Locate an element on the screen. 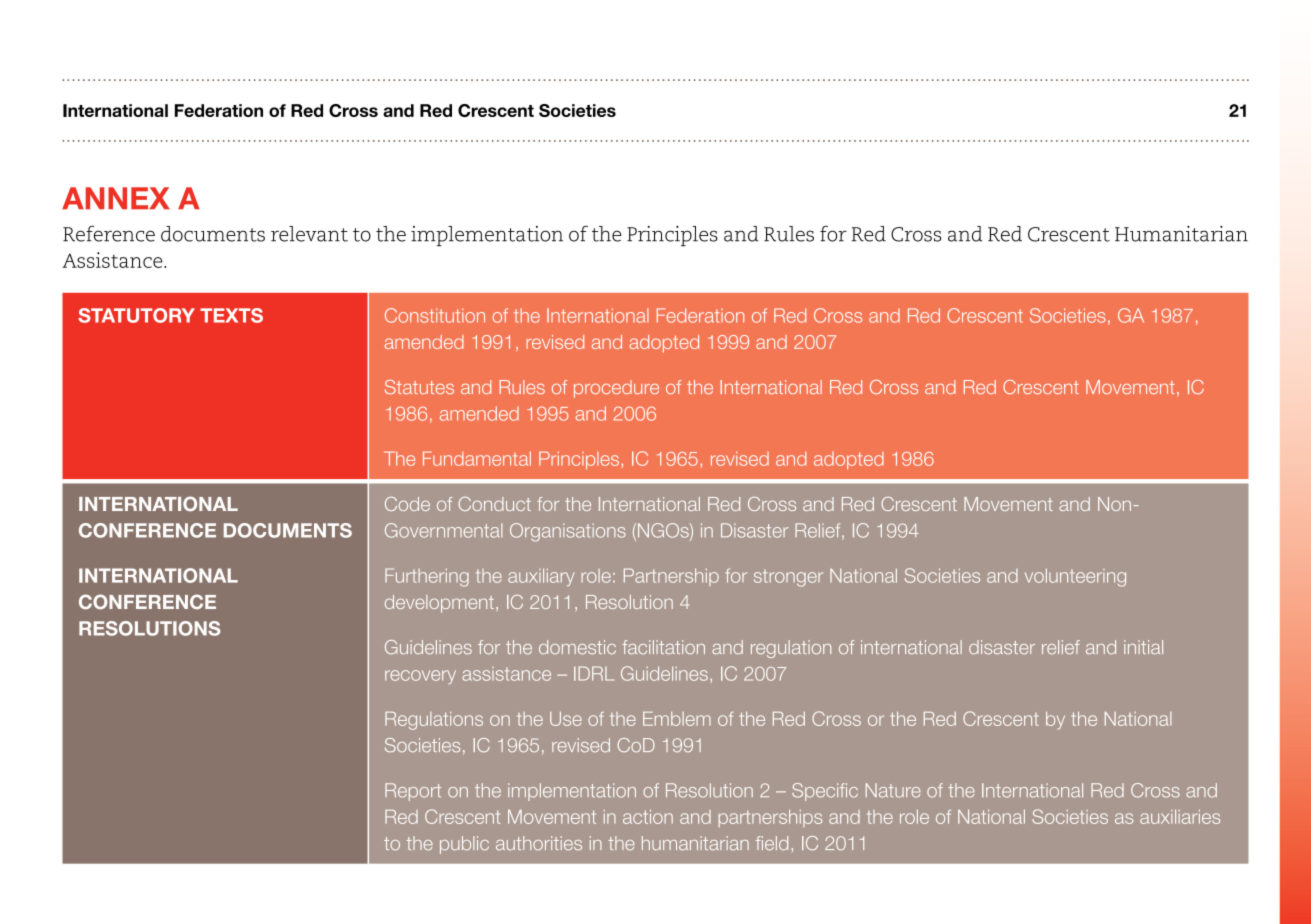  Statutes is located at coordinates (419, 387).
